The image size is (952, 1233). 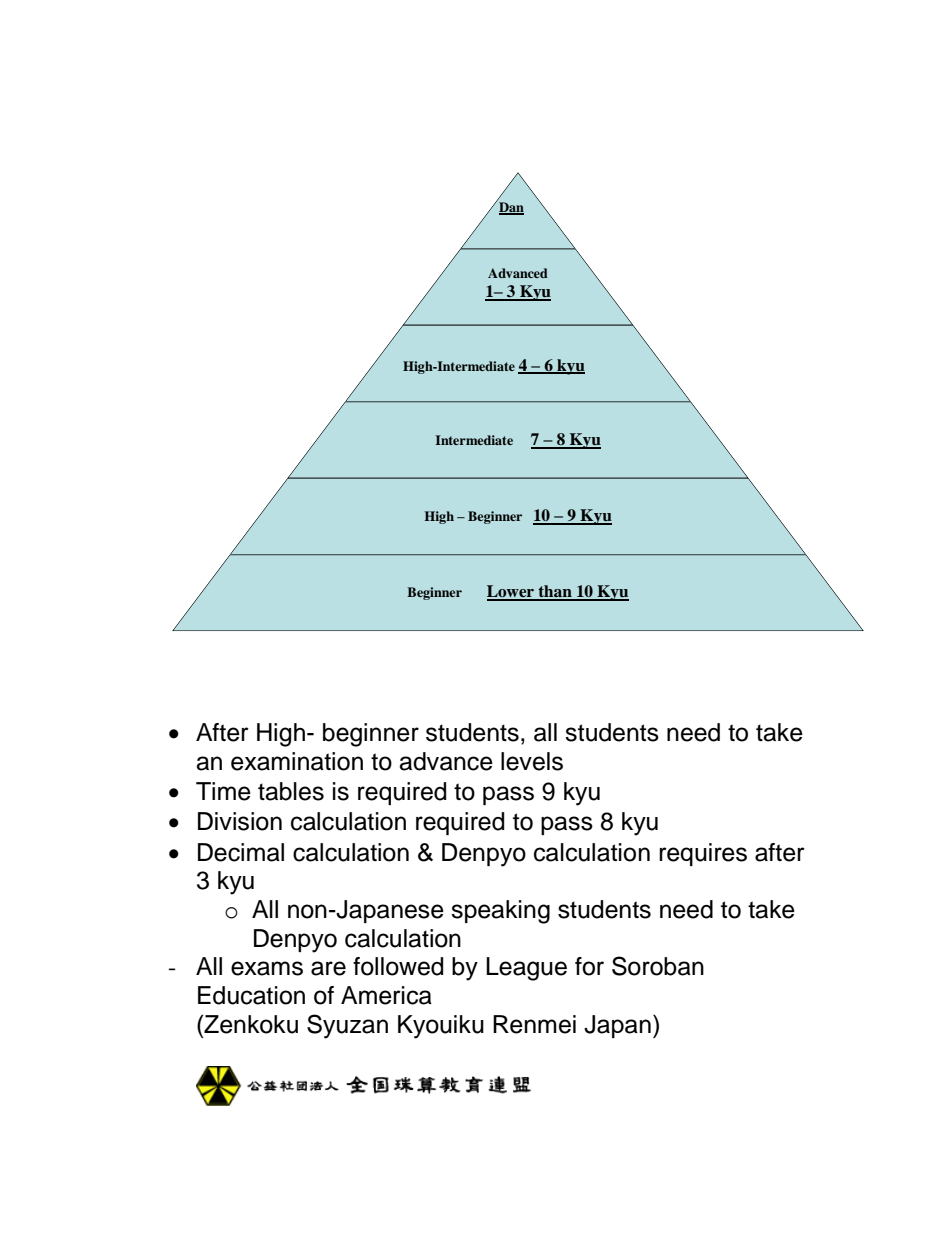 What do you see at coordinates (658, 966) in the document?
I see `Soroban` at bounding box center [658, 966].
